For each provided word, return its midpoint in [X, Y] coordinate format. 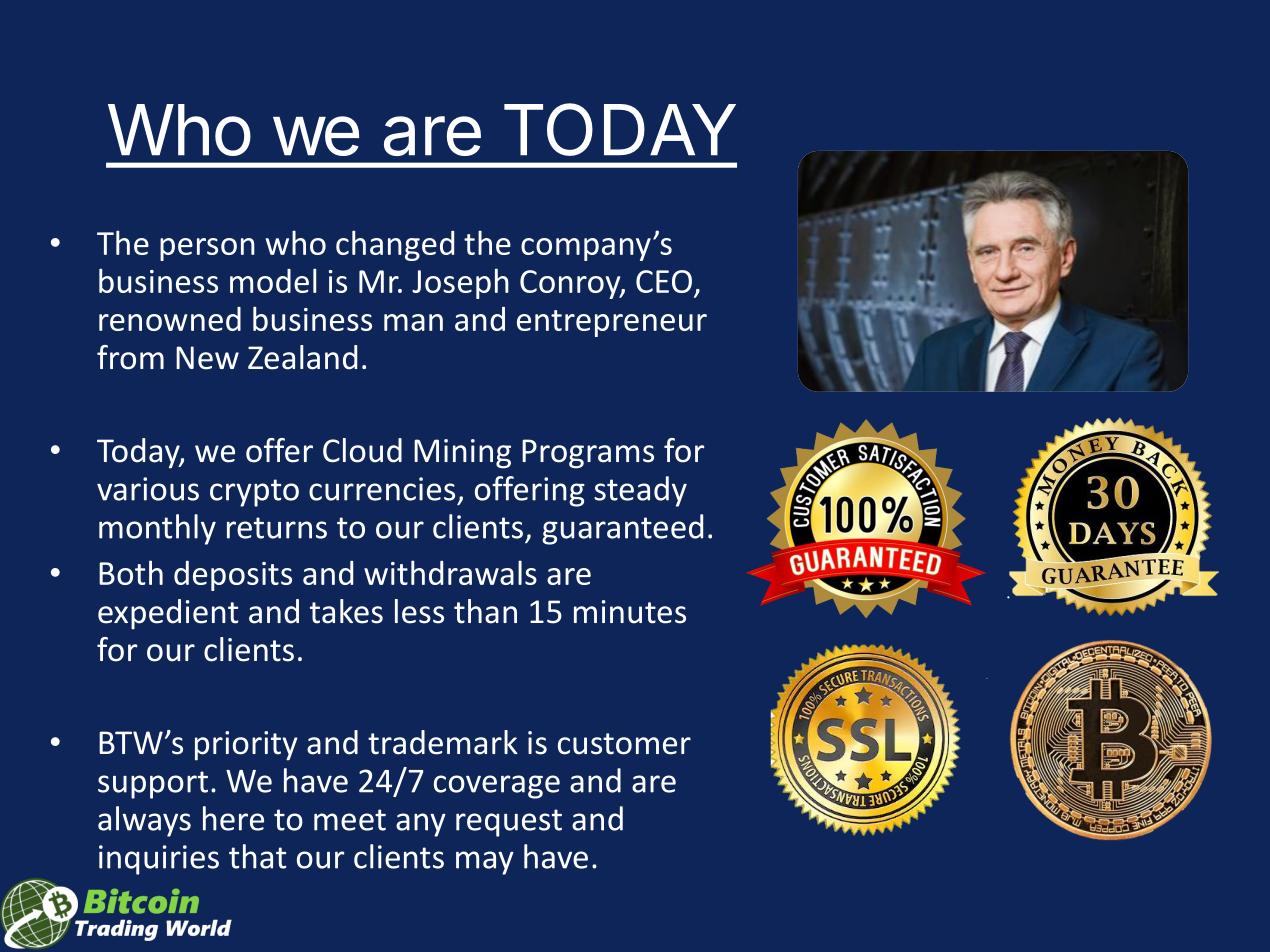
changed [395, 245]
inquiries [159, 860]
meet [350, 820]
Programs [588, 454]
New [207, 358]
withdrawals [450, 572]
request [509, 823]
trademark [443, 742]
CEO [664, 281]
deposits [233, 576]
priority [246, 746]
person [207, 249]
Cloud [362, 450]
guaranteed [622, 529]
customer [624, 744]
